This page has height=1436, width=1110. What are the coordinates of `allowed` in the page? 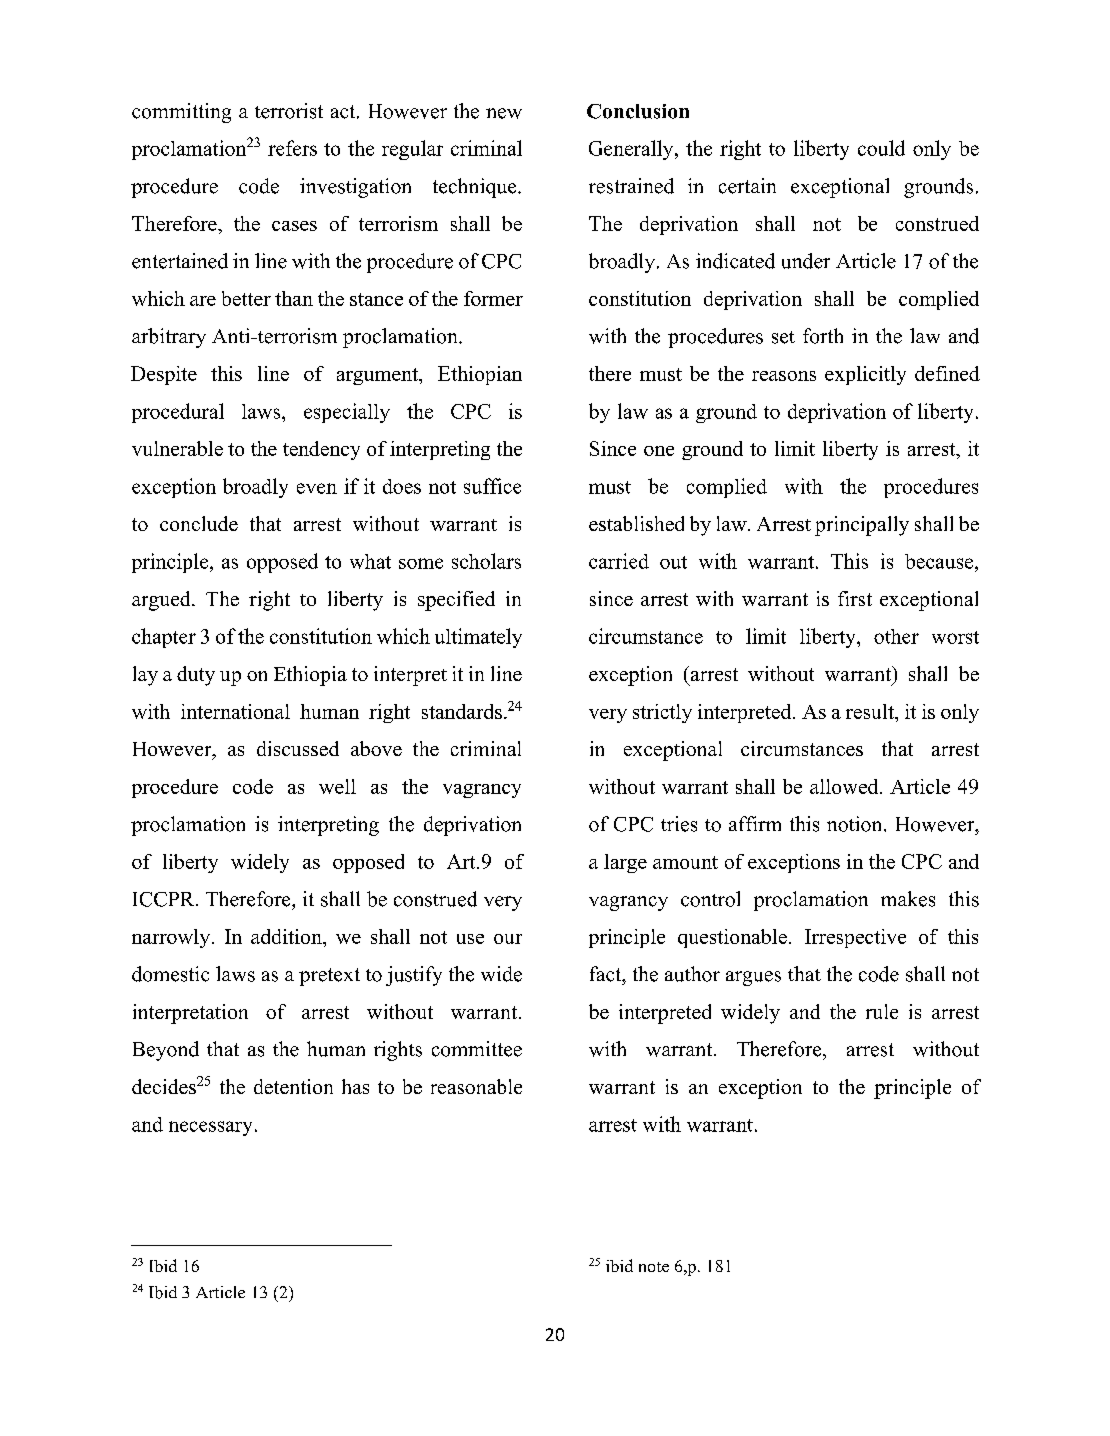 It's located at (845, 786).
